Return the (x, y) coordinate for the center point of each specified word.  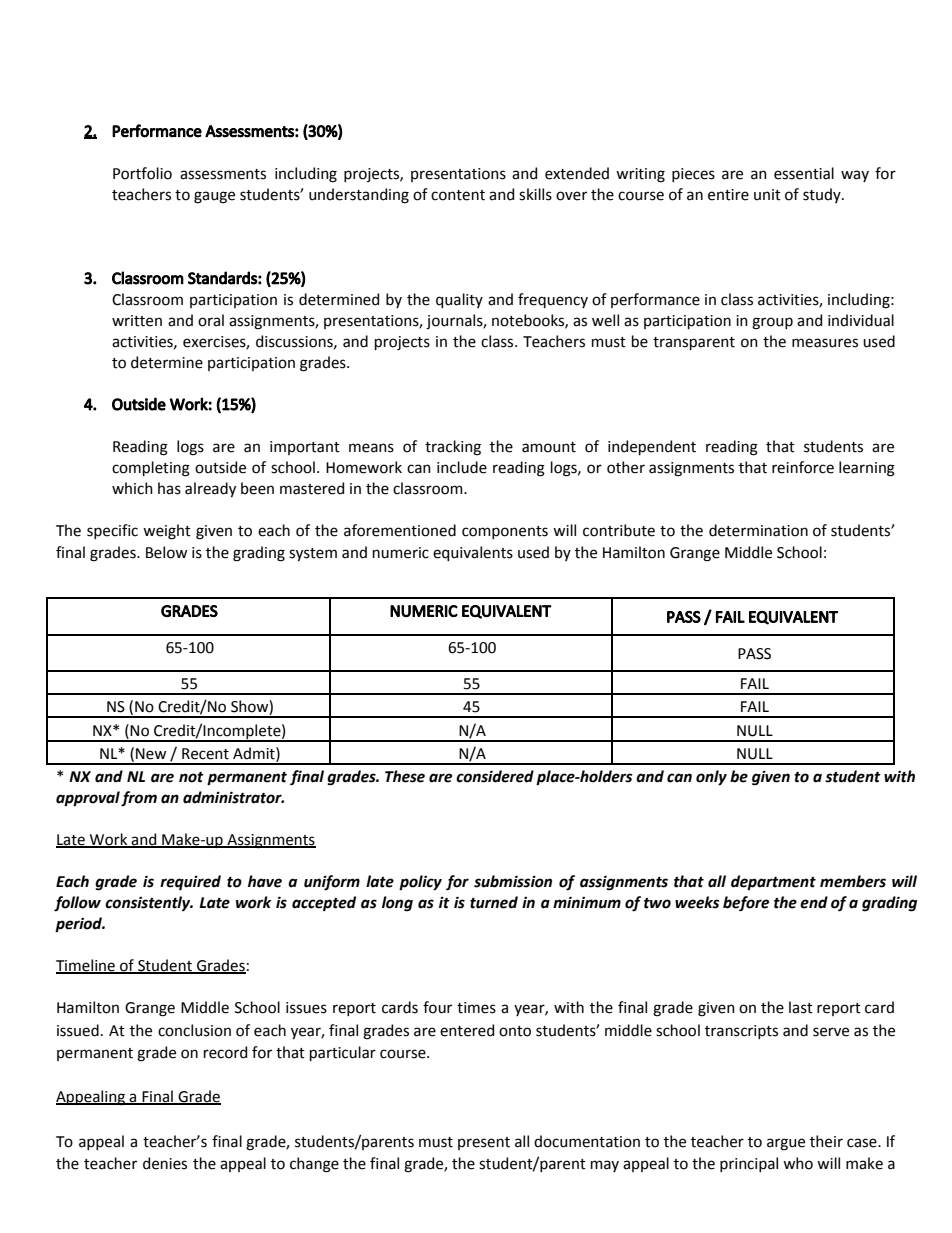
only (711, 778)
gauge (214, 197)
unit (767, 195)
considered (495, 776)
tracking (453, 448)
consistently (149, 903)
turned (494, 902)
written (137, 321)
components (505, 532)
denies (165, 1163)
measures (825, 343)
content (458, 195)
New (151, 754)
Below (166, 552)
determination (758, 530)
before (746, 904)
